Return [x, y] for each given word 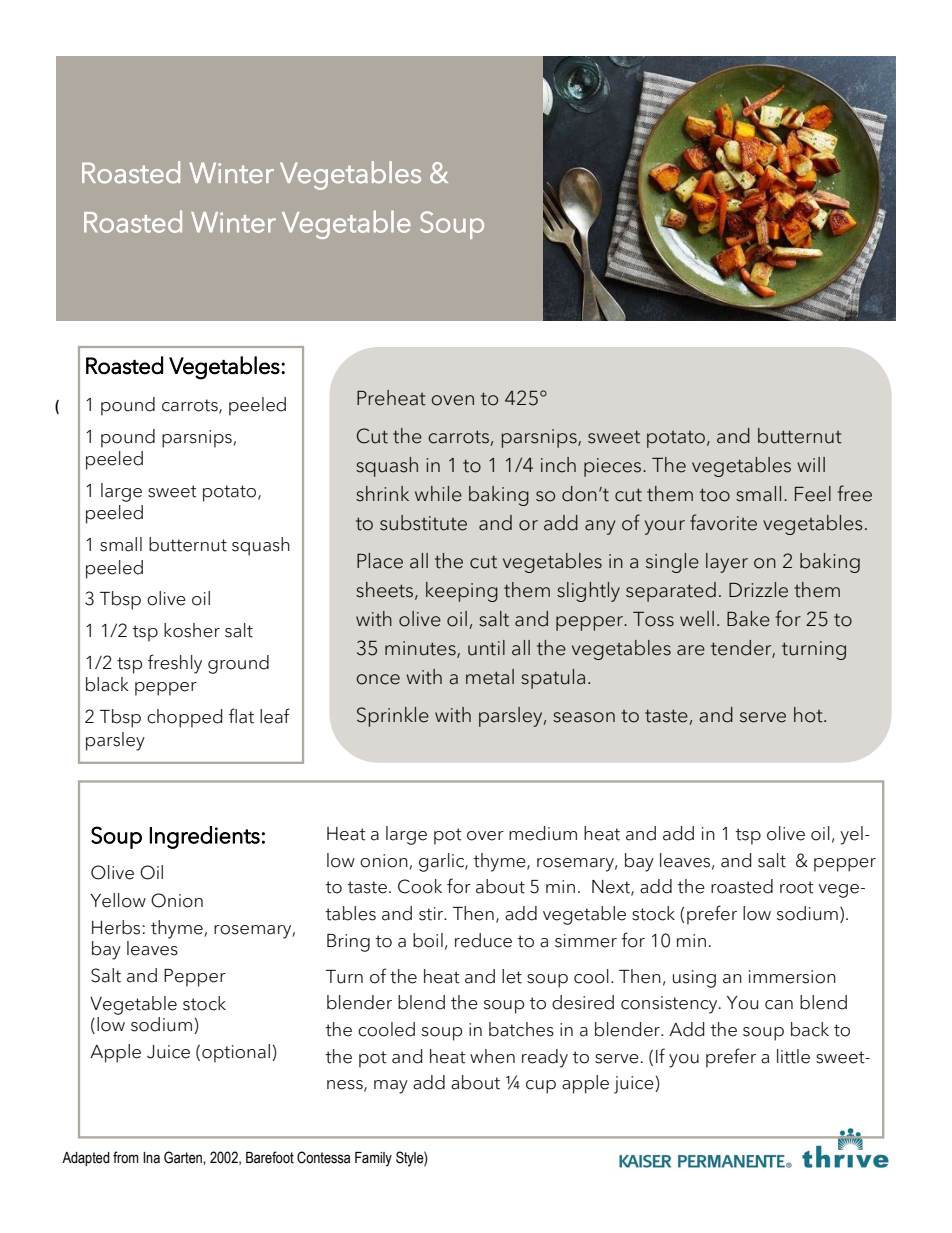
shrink [382, 494]
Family [373, 1159]
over [485, 836]
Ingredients [204, 837]
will [811, 464]
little [793, 1056]
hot [809, 715]
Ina [151, 1157]
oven [452, 400]
